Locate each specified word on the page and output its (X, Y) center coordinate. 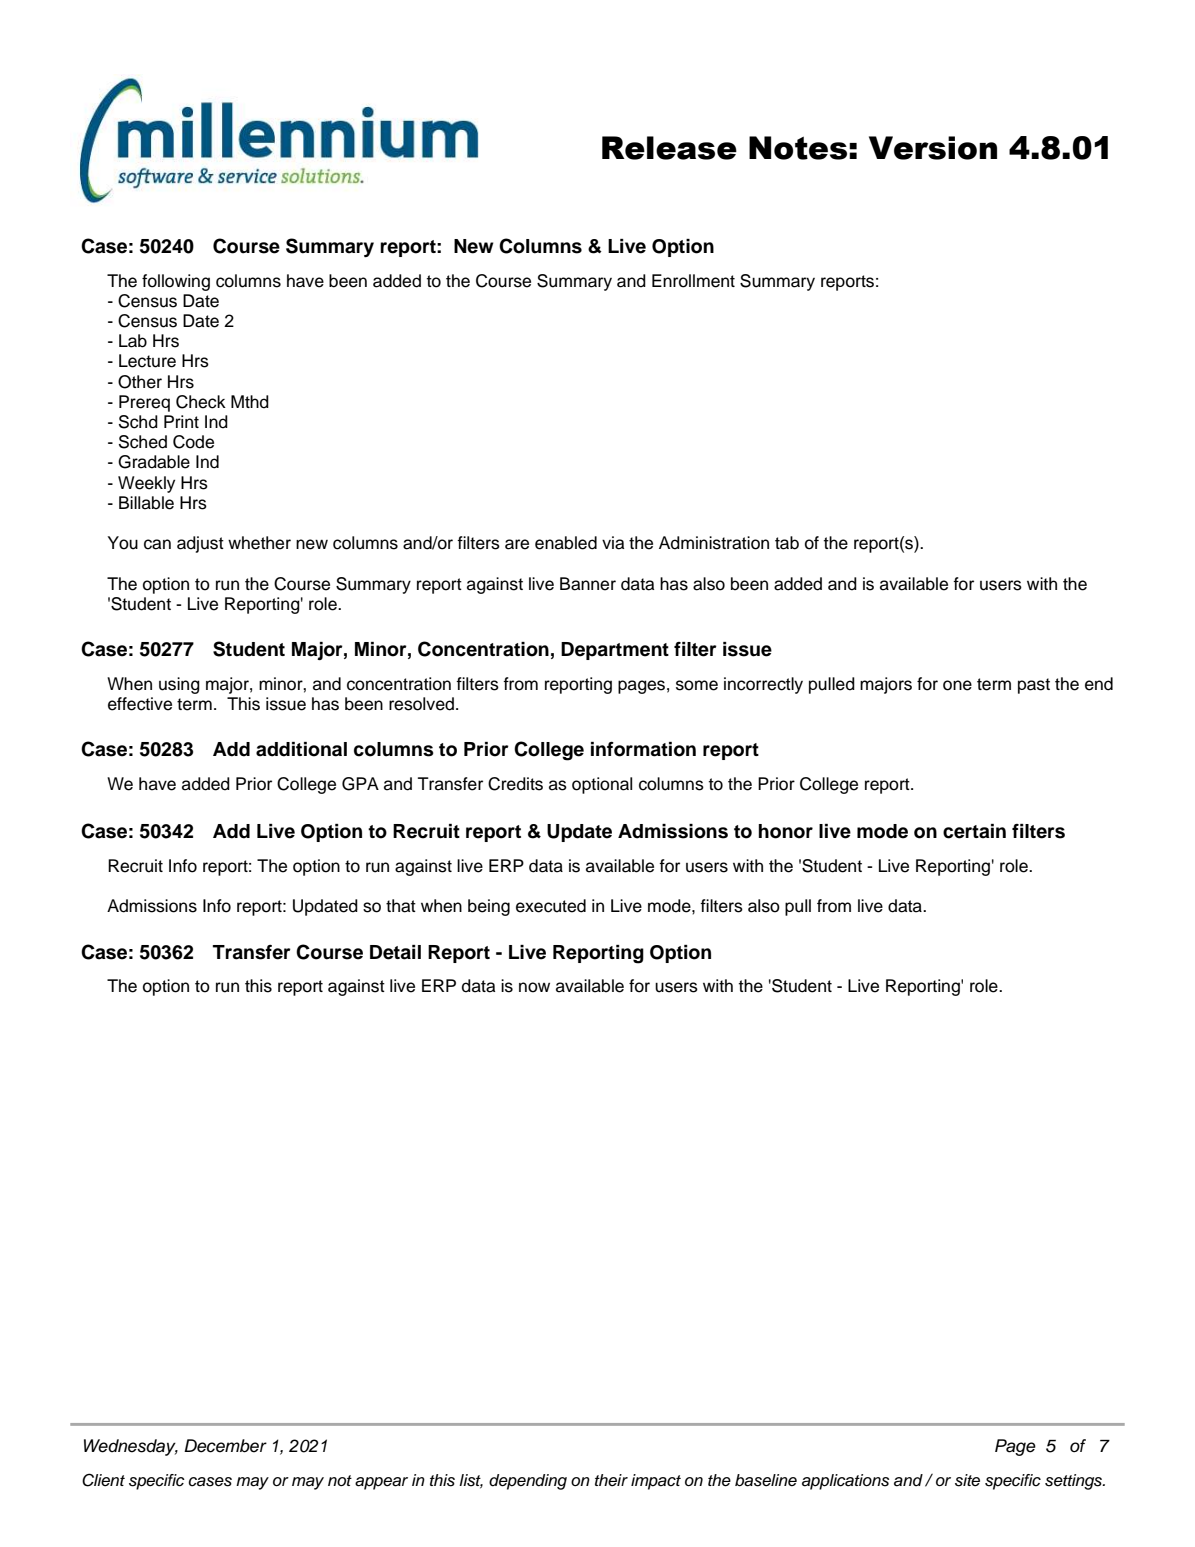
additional (301, 749)
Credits (515, 784)
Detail (395, 952)
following (176, 282)
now (534, 987)
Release (669, 148)
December (225, 1446)
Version (933, 148)
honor (786, 831)
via (613, 543)
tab (787, 543)
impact (656, 1482)
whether (259, 543)
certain (974, 831)
